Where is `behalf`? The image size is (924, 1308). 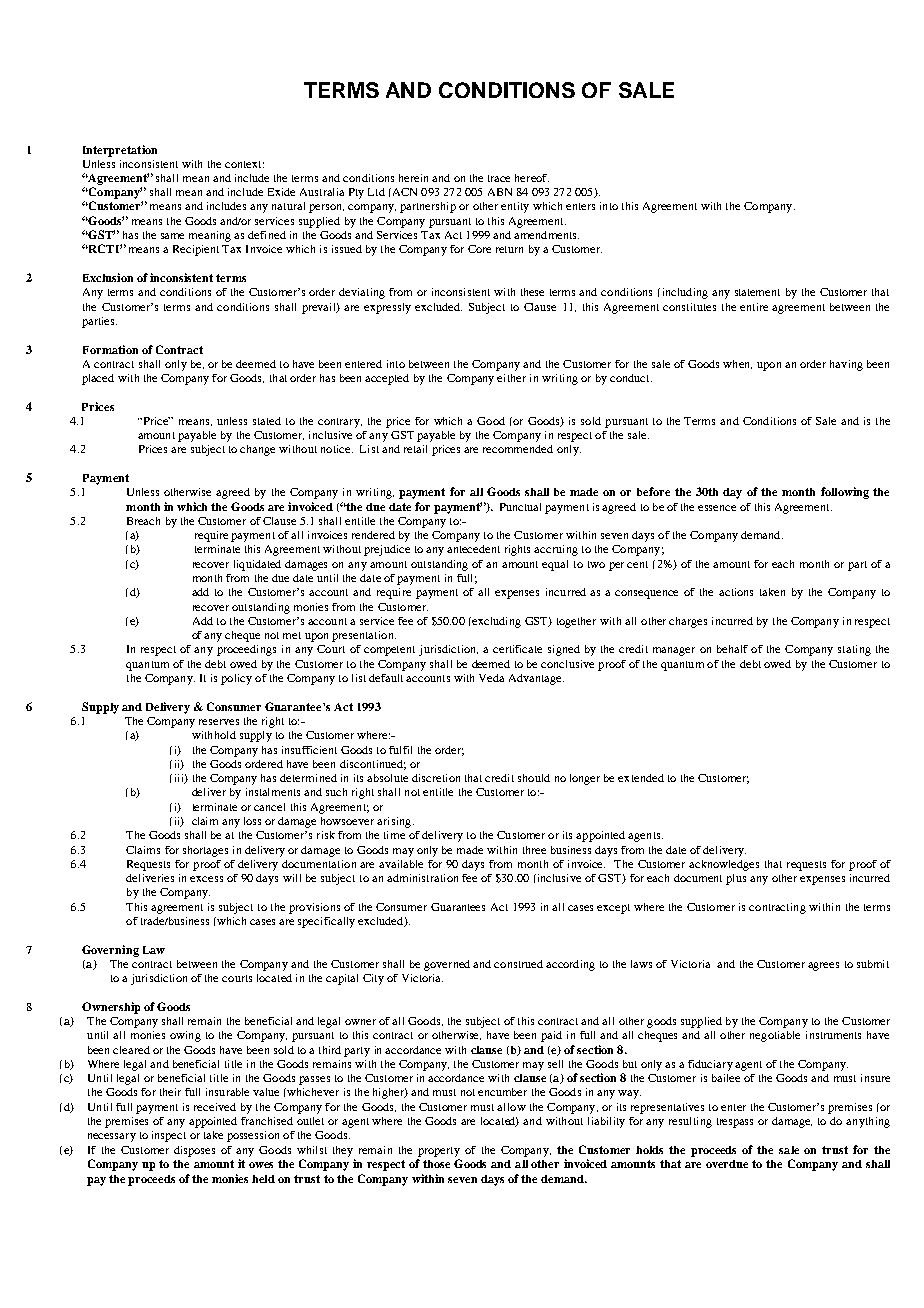
behalf is located at coordinates (732, 649).
